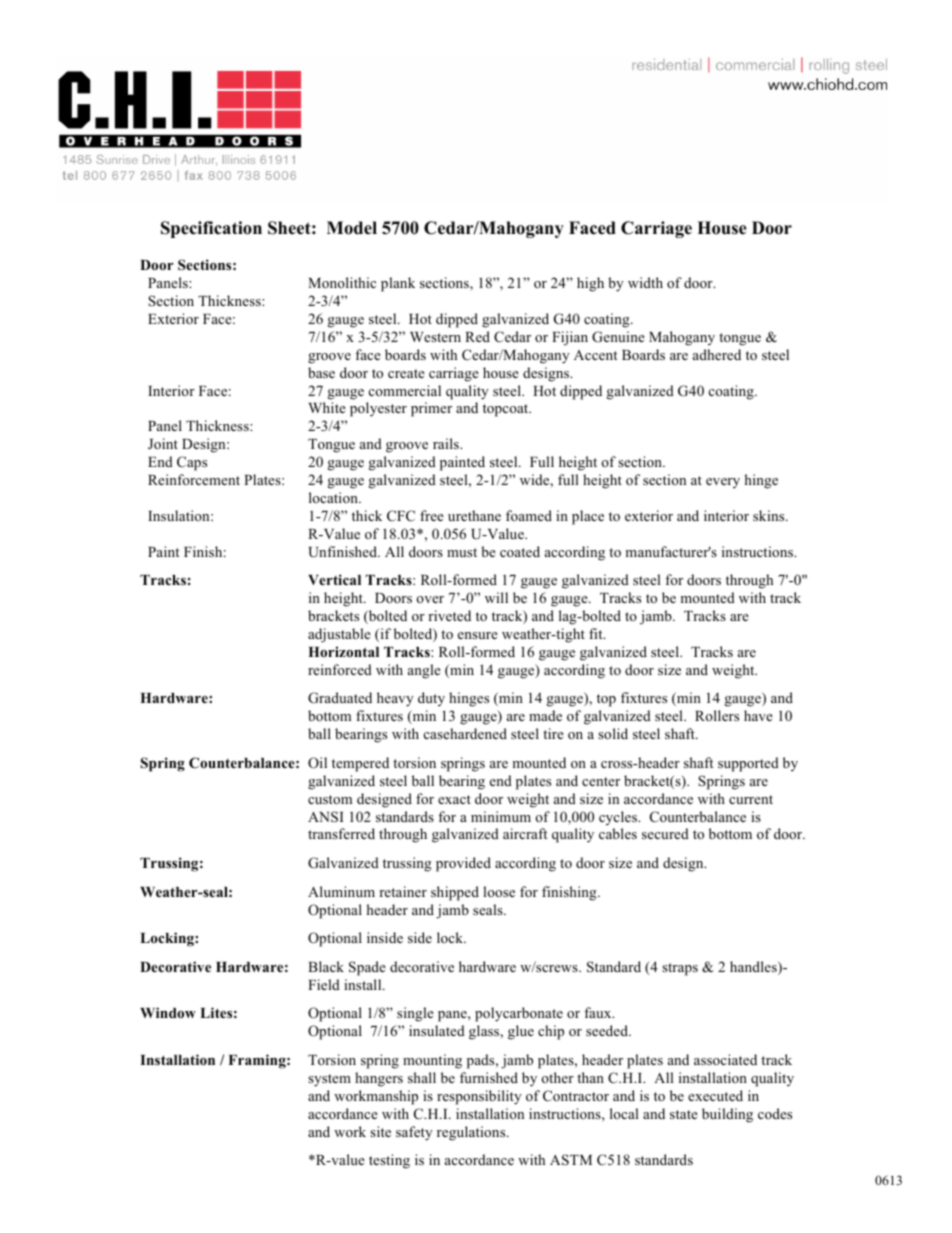 The height and width of the screenshot is (1233, 952). I want to click on have, so click(758, 715).
